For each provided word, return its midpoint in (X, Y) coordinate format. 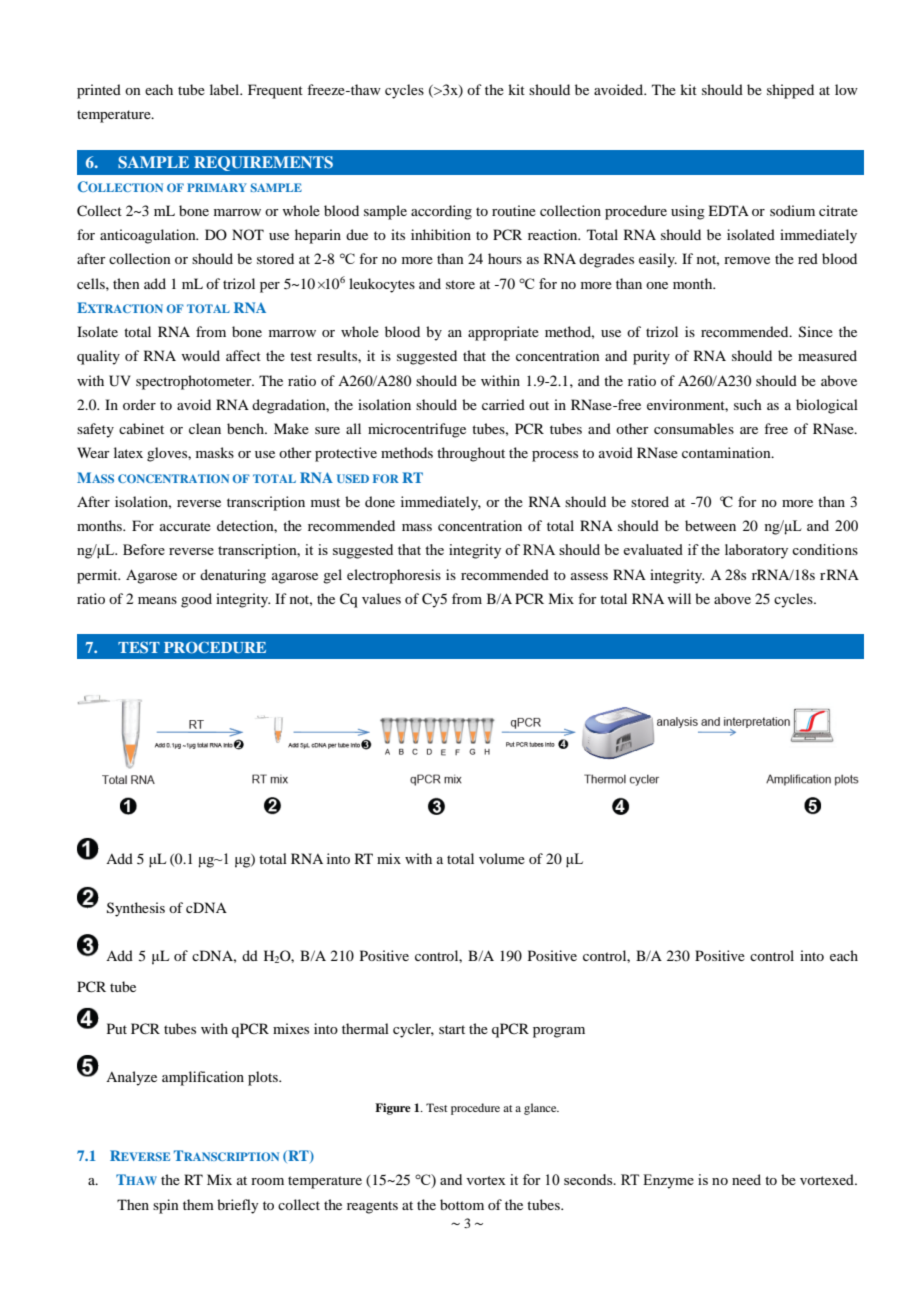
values (381, 598)
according (441, 212)
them (198, 1204)
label (226, 89)
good (196, 600)
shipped (790, 91)
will (679, 598)
